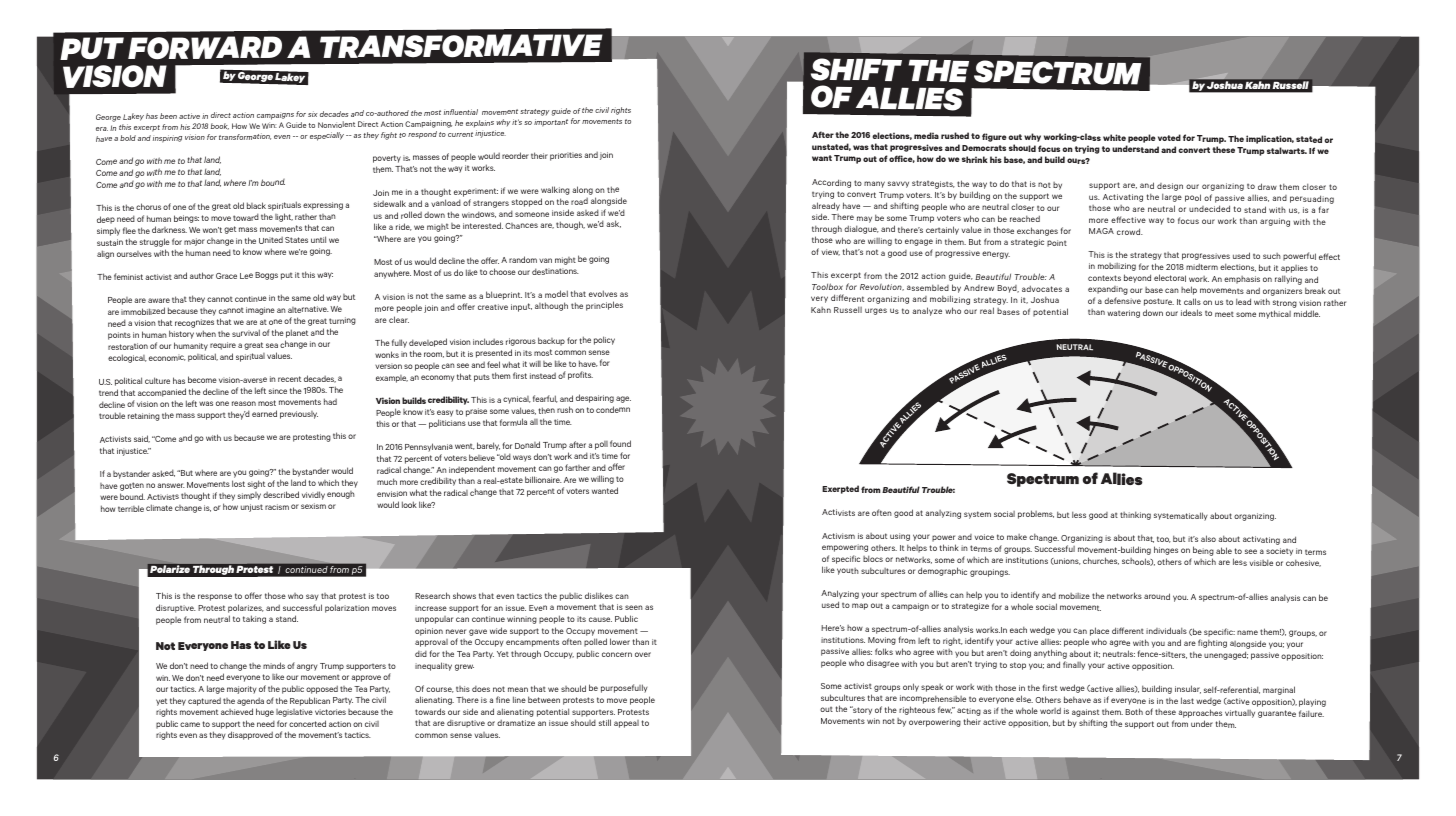  Describe the element at coordinates (256, 205) in the document. I see `black` at that location.
